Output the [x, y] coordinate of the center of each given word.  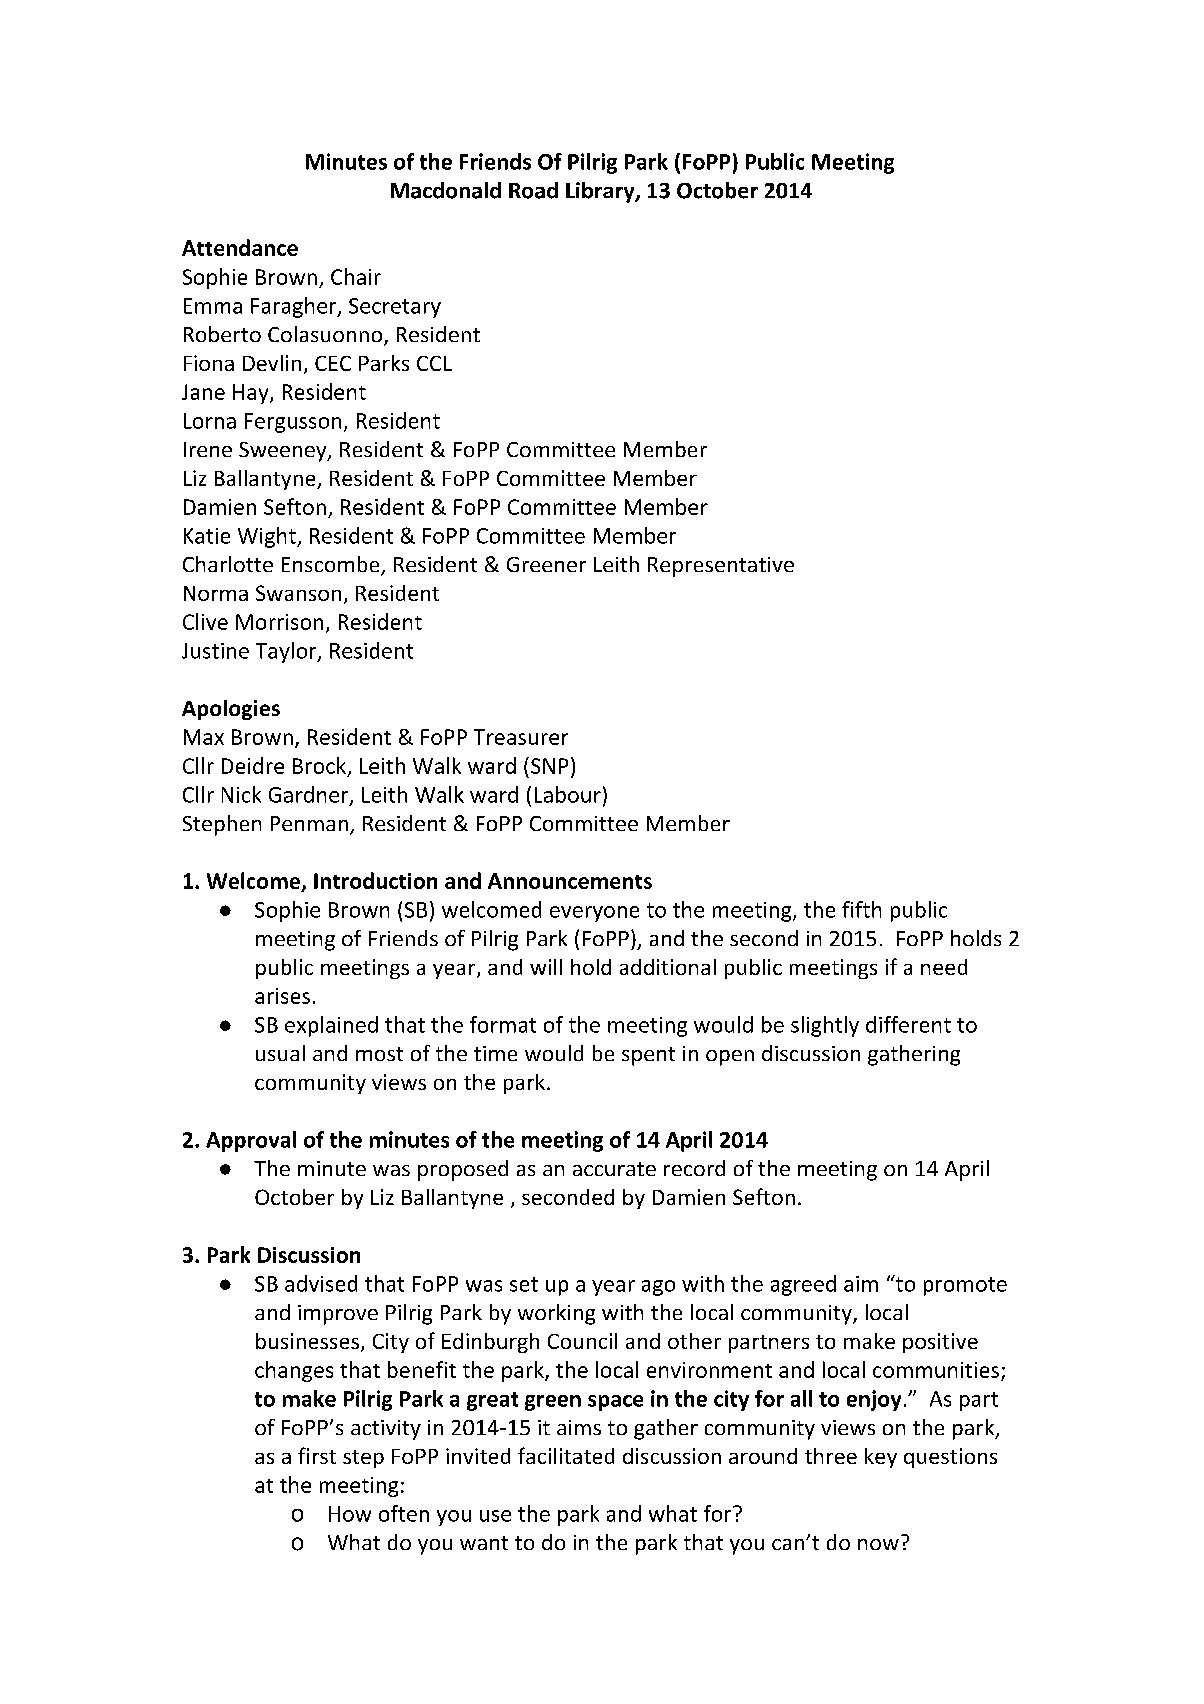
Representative [721, 567]
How [350, 1514]
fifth [861, 909]
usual [280, 1053]
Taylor [287, 652]
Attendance [240, 247]
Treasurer [521, 737]
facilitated [566, 1455]
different [908, 1024]
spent [648, 1056]
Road [533, 190]
